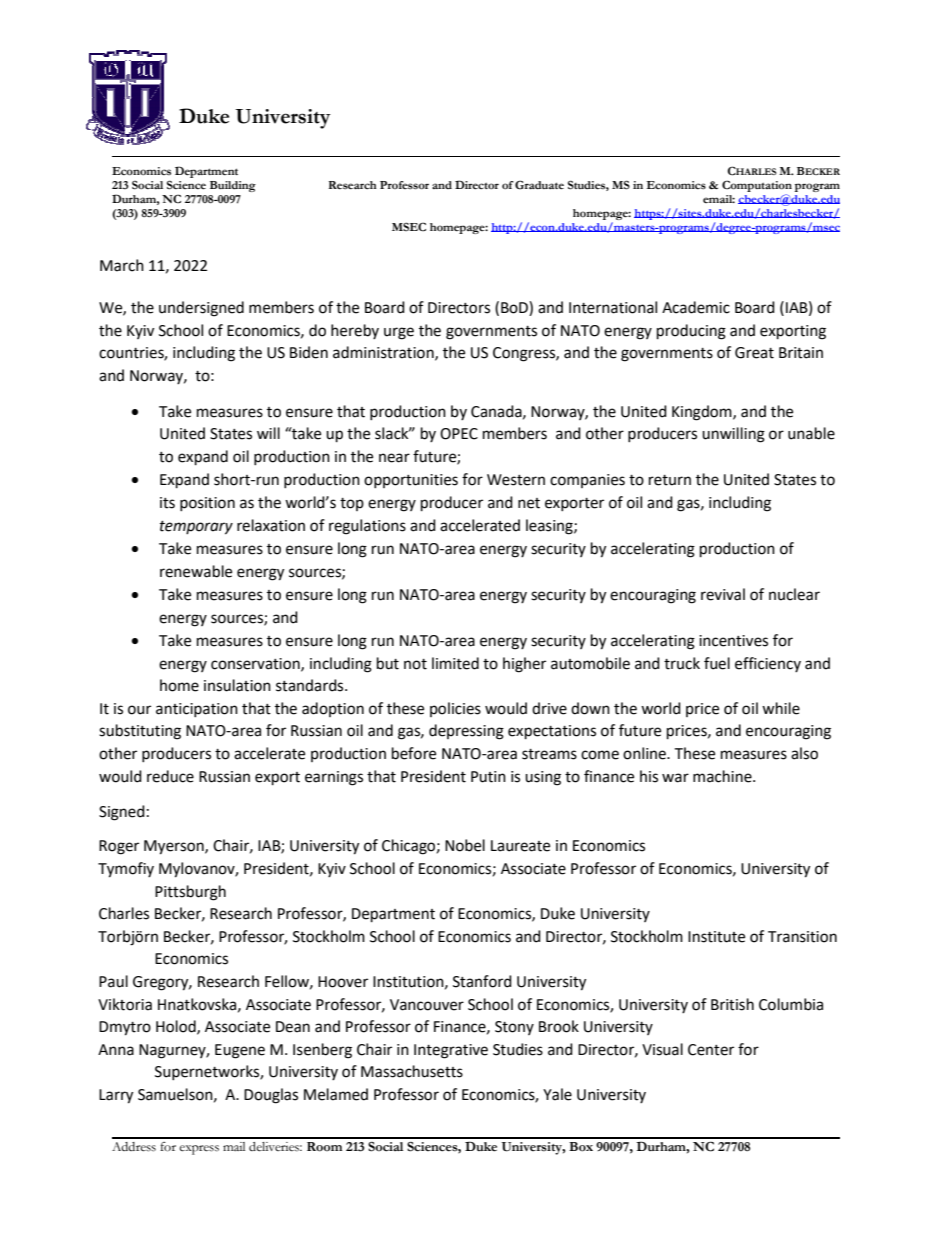 This screenshot has width=952, height=1233. What do you see at coordinates (670, 480) in the screenshot?
I see `return` at bounding box center [670, 480].
